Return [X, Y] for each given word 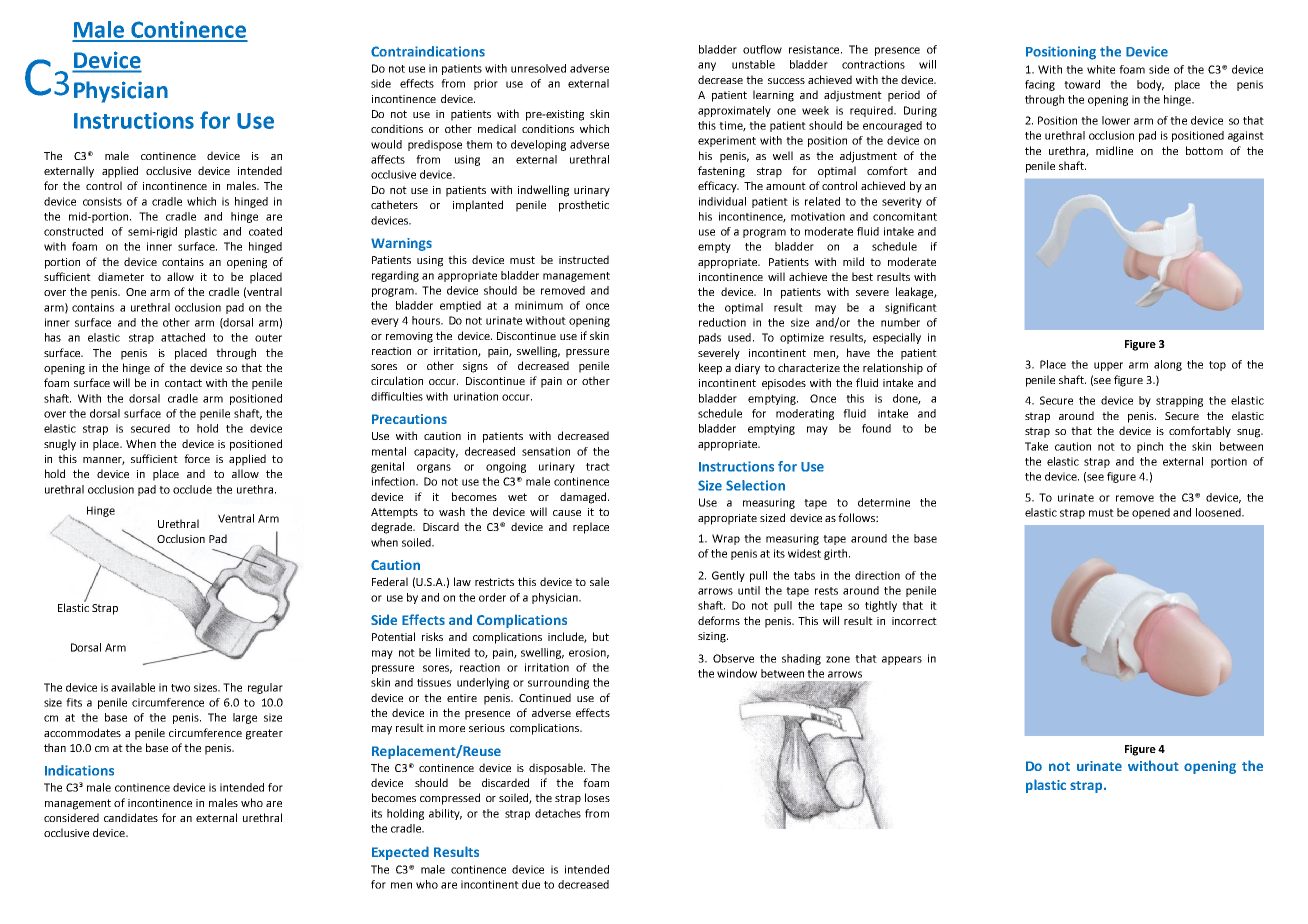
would [386, 144]
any [707, 66]
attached [183, 337]
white [1101, 69]
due [531, 884]
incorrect [914, 621]
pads [710, 338]
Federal [390, 581]
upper [1108, 366]
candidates [131, 817]
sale [599, 581]
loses [597, 797]
